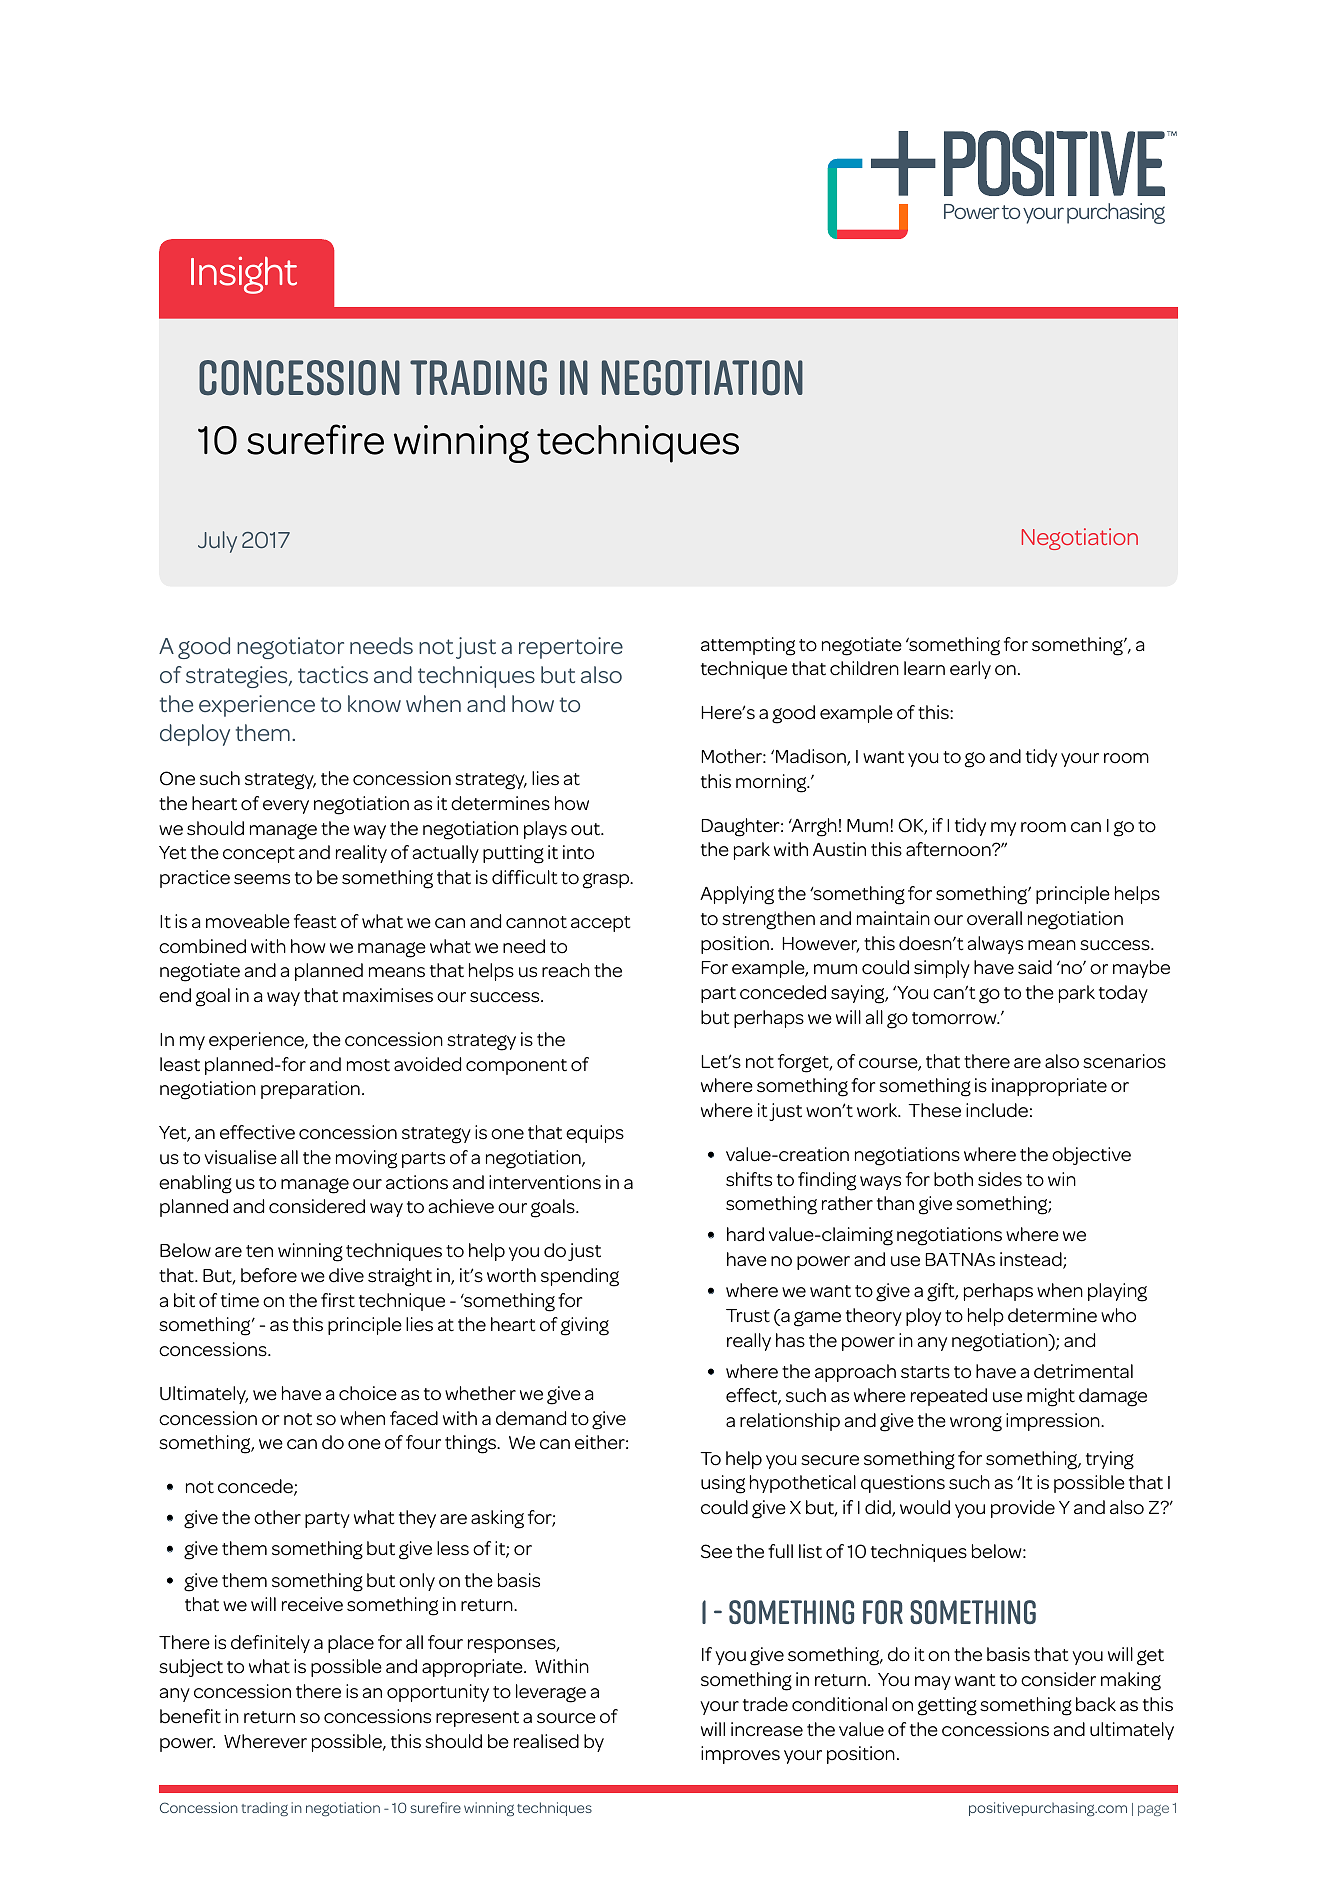 The width and height of the screenshot is (1337, 1892). What do you see at coordinates (1032, 1260) in the screenshot?
I see `instead` at bounding box center [1032, 1260].
